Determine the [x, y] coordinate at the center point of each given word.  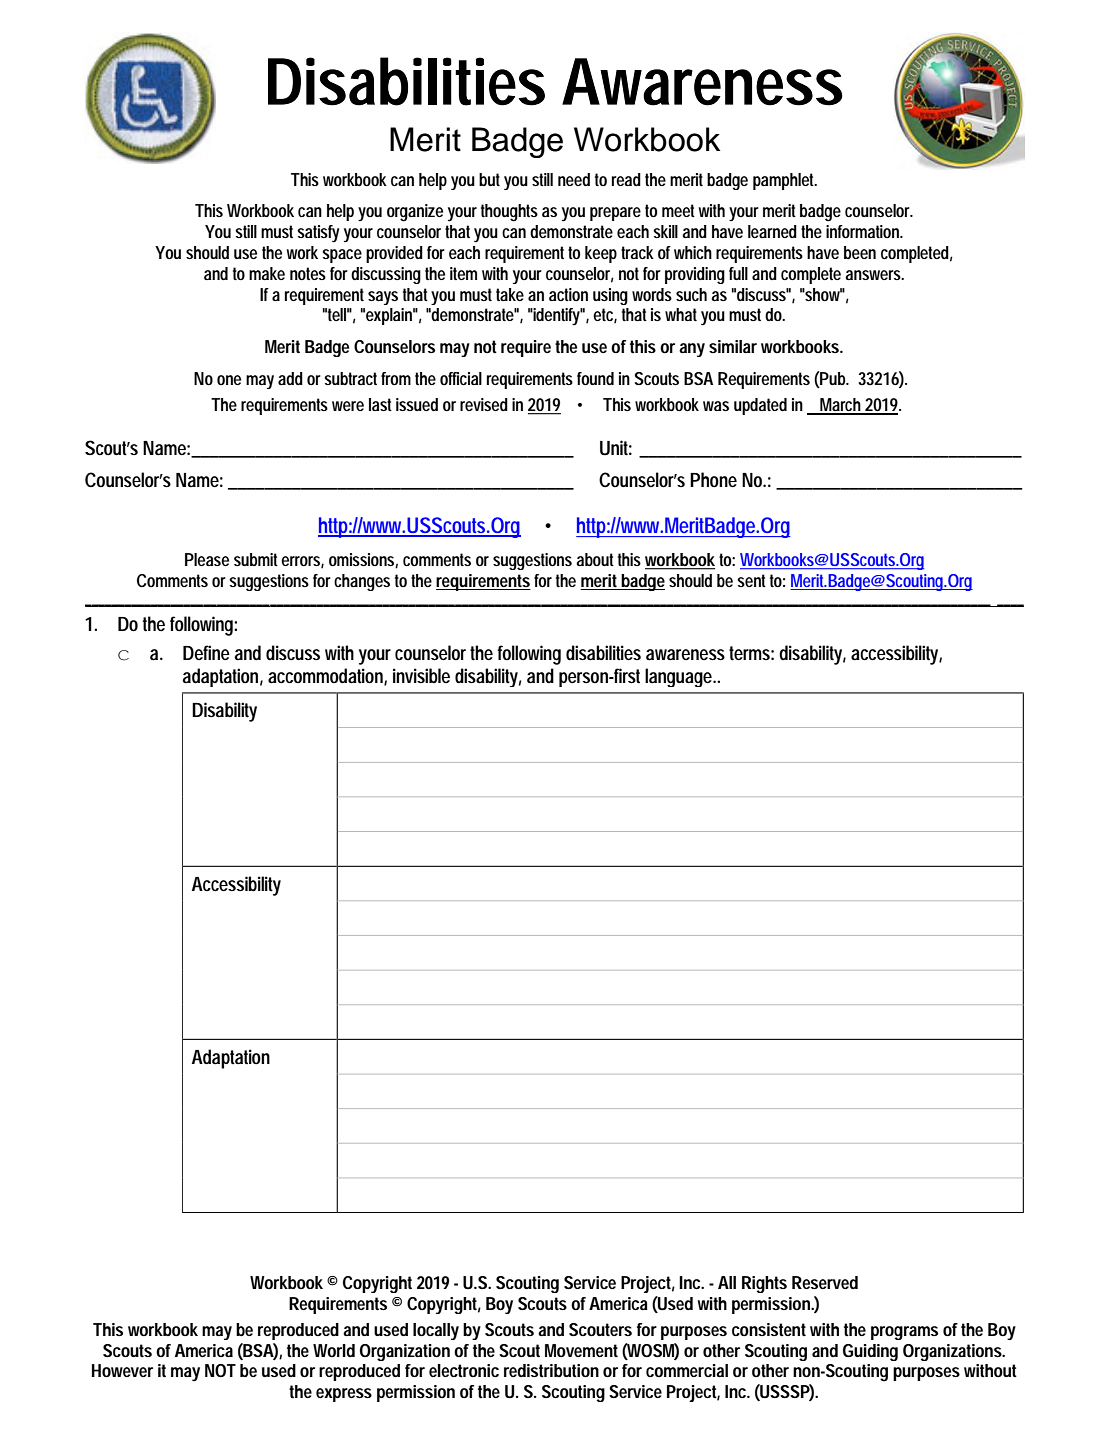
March [842, 406]
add [290, 378]
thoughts [509, 213]
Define [206, 652]
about [595, 559]
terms [751, 653]
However [122, 1370]
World [334, 1350]
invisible [421, 675]
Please [207, 559]
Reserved [825, 1282]
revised [484, 404]
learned [772, 231]
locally [436, 1331]
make [267, 273]
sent [751, 580]
